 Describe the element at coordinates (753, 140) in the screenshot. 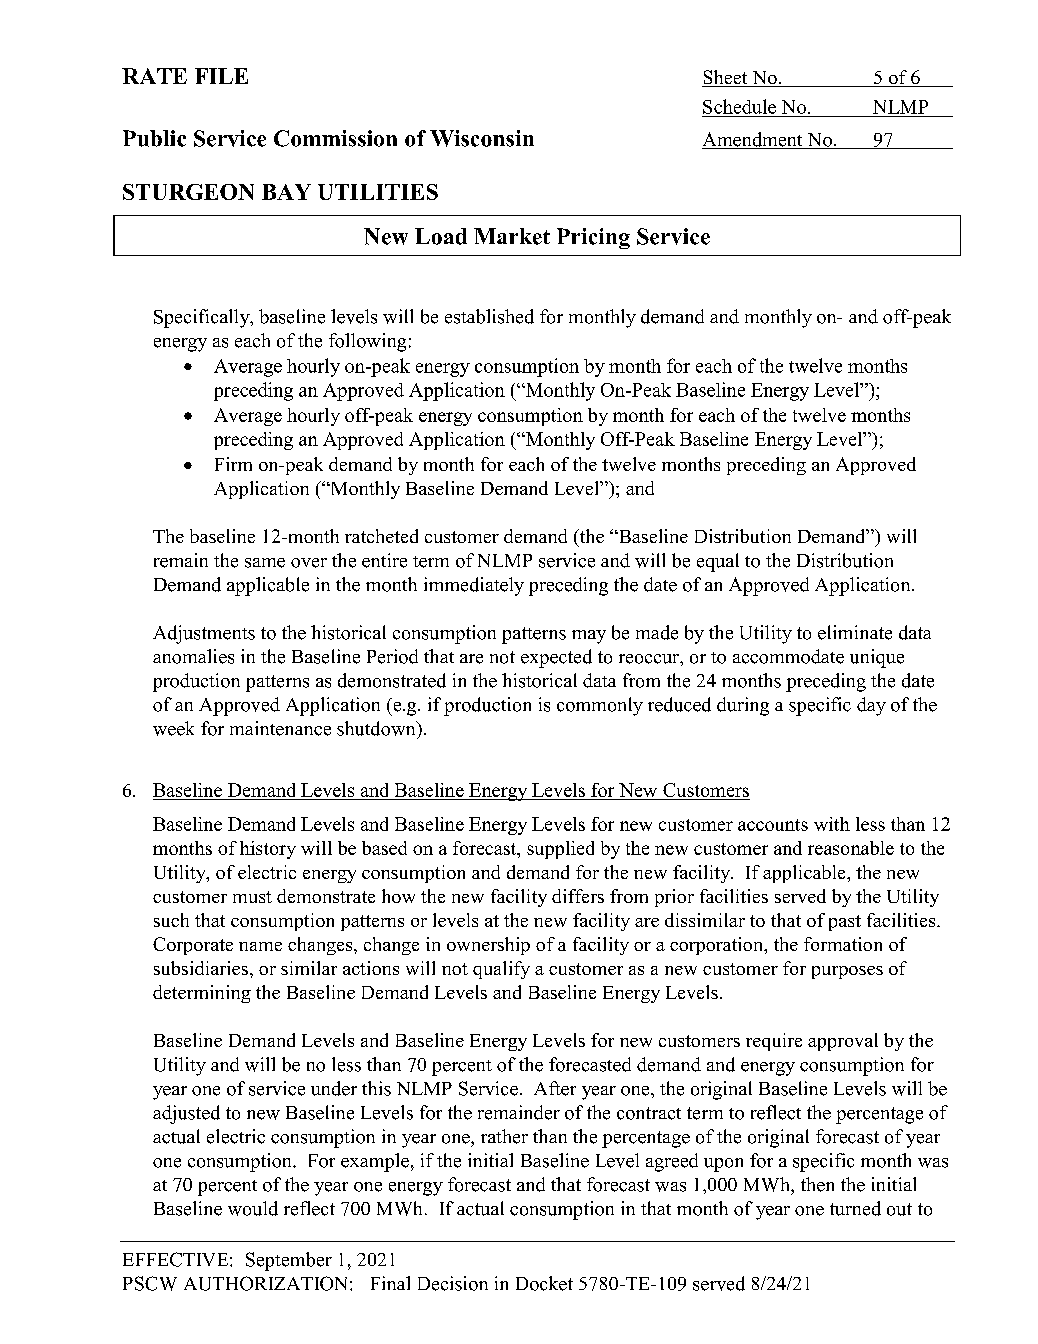

I see `Amendment` at that location.
